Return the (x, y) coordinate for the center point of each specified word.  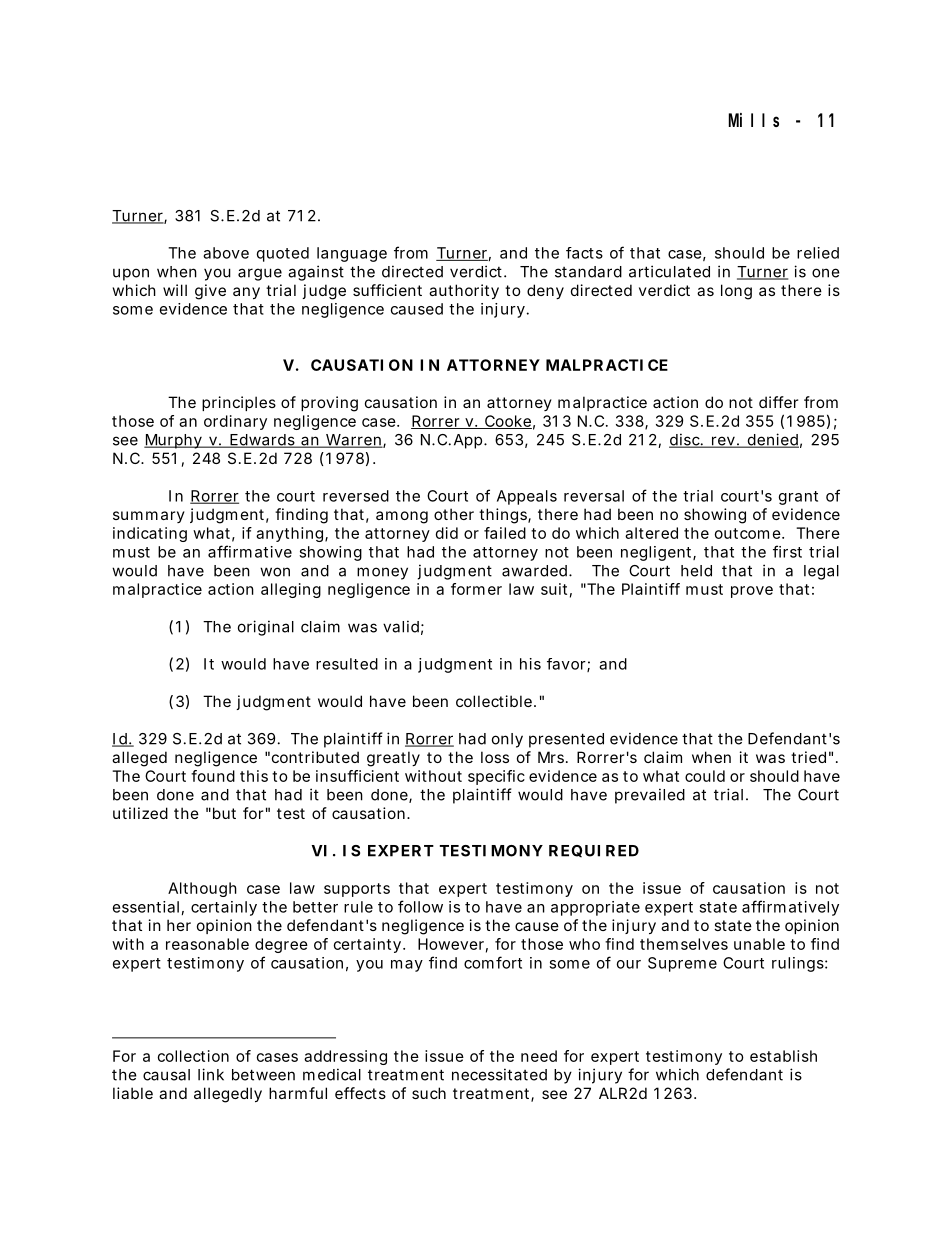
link (211, 1074)
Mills (754, 120)
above (226, 253)
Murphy (174, 441)
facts (584, 253)
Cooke (507, 422)
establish (783, 1056)
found (213, 776)
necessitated (499, 1074)
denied (772, 440)
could (705, 776)
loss (495, 757)
